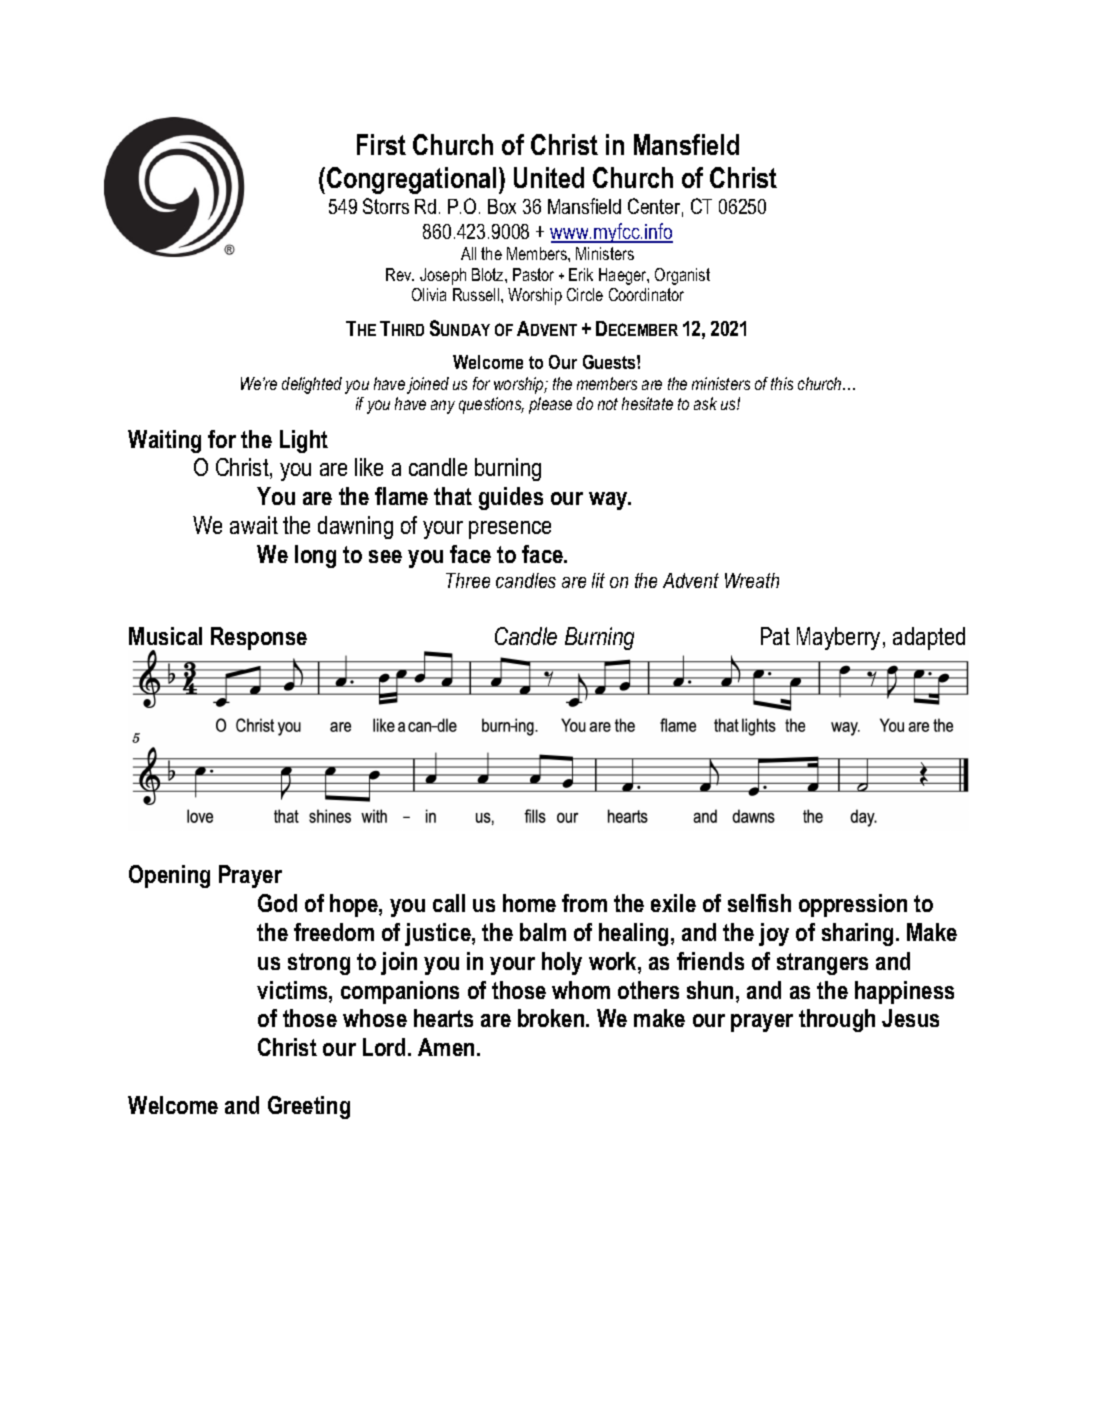  Describe the element at coordinates (853, 905) in the image. I see `oppression` at that location.
